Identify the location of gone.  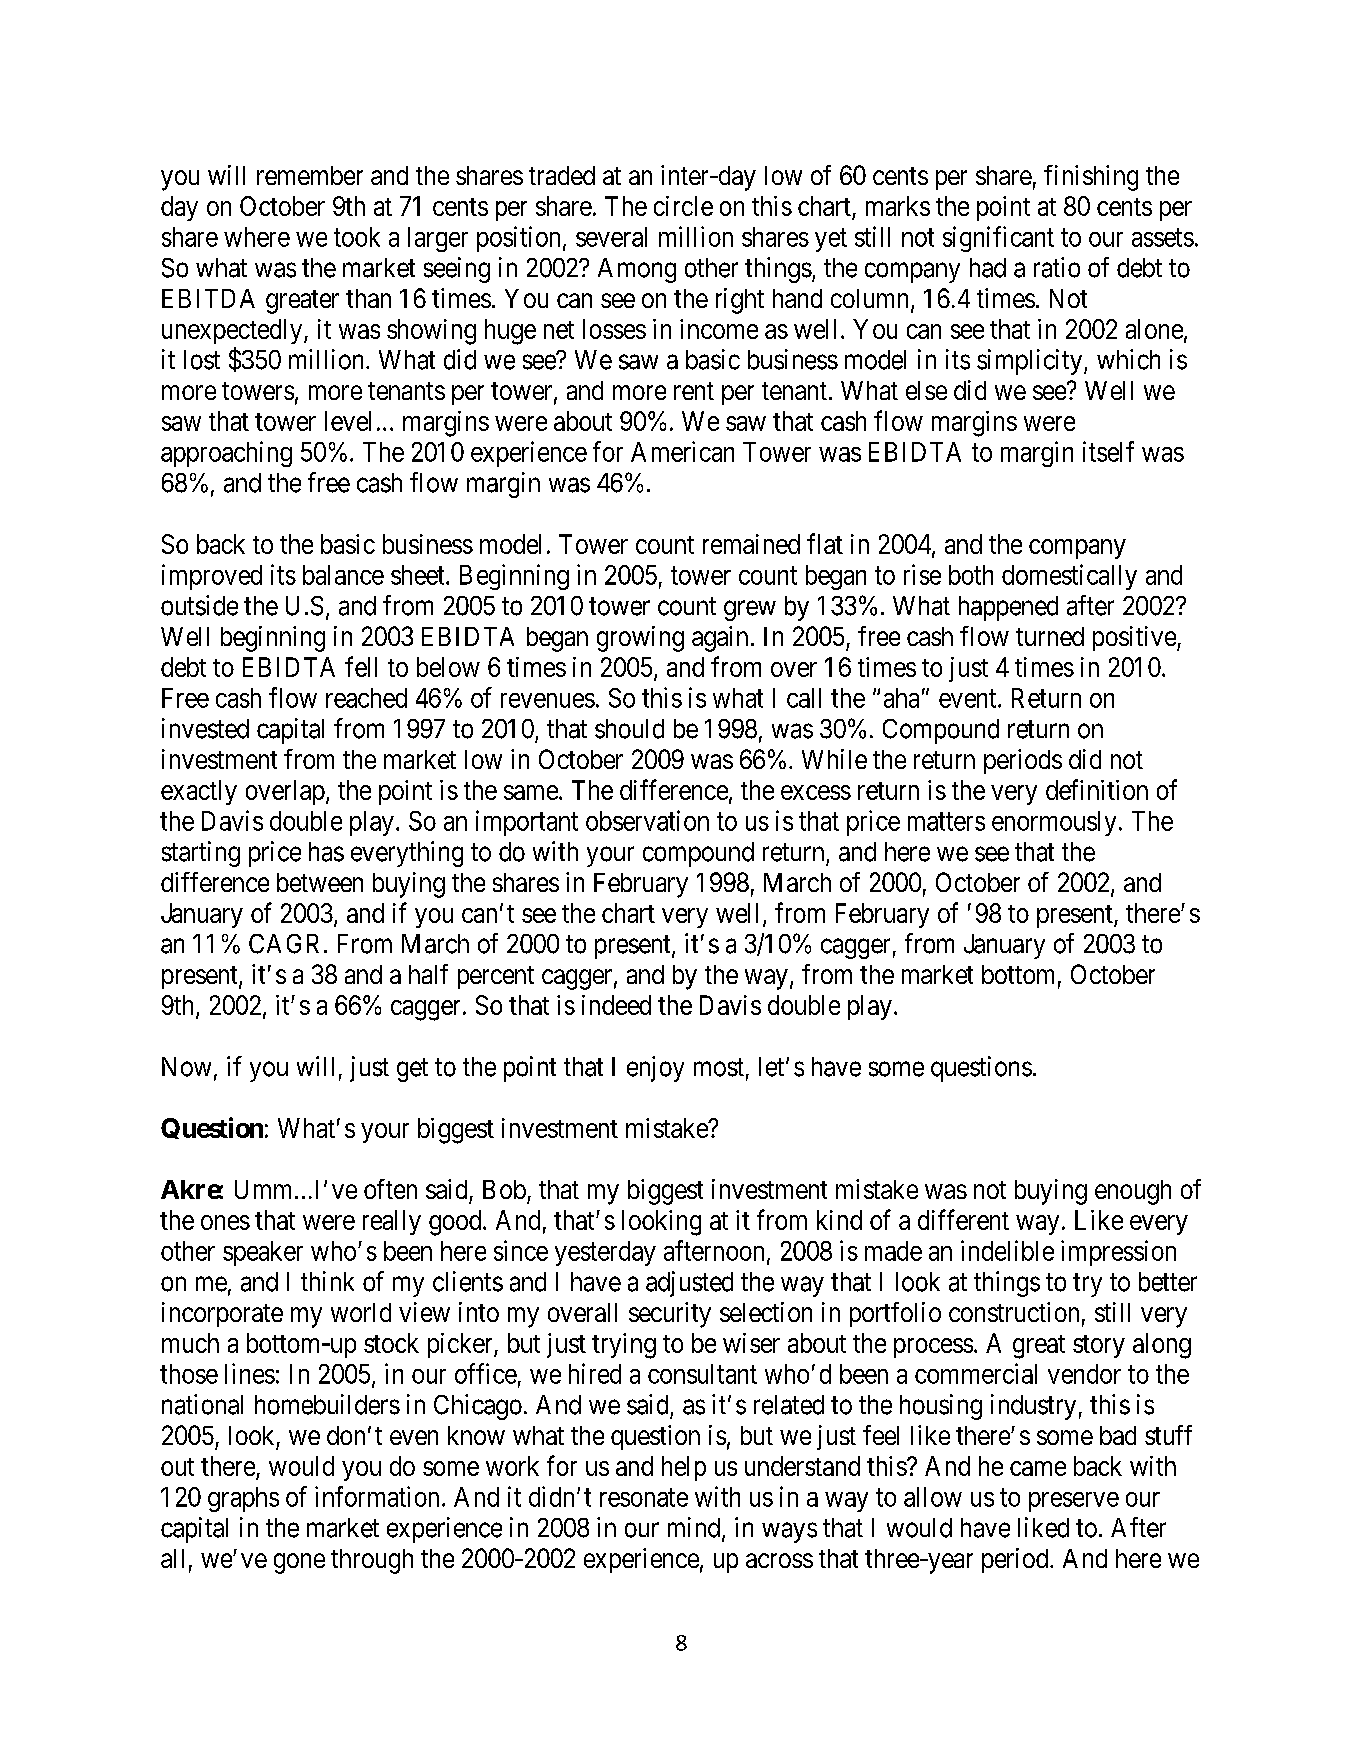
(299, 1563).
